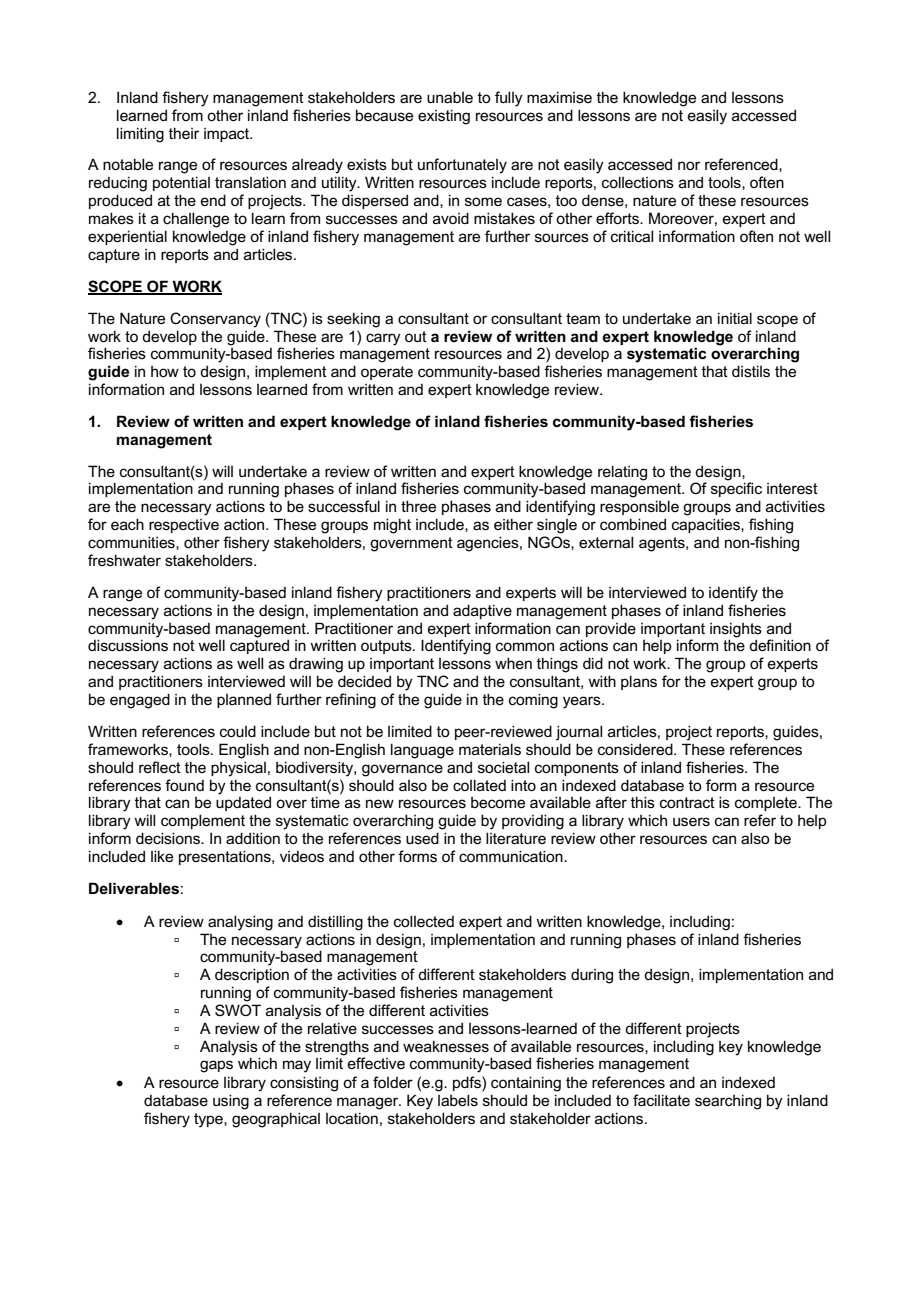 This screenshot has width=924, height=1308. Describe the element at coordinates (128, 645) in the screenshot. I see `discussions` at that location.
